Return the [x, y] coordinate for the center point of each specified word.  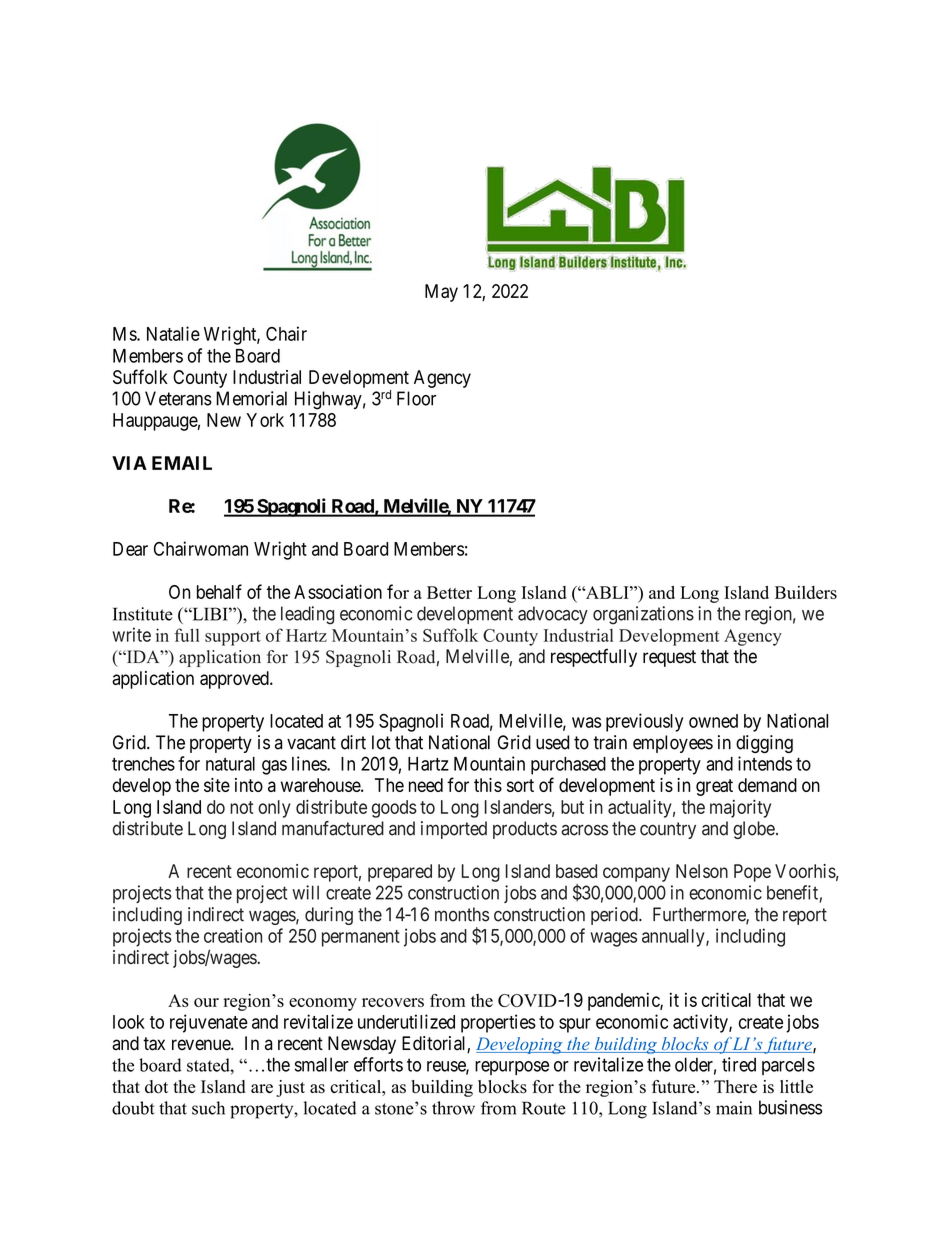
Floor [416, 398]
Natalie [173, 333]
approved [235, 680]
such [208, 1108]
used [552, 742]
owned [713, 721]
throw [453, 1108]
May [441, 293]
